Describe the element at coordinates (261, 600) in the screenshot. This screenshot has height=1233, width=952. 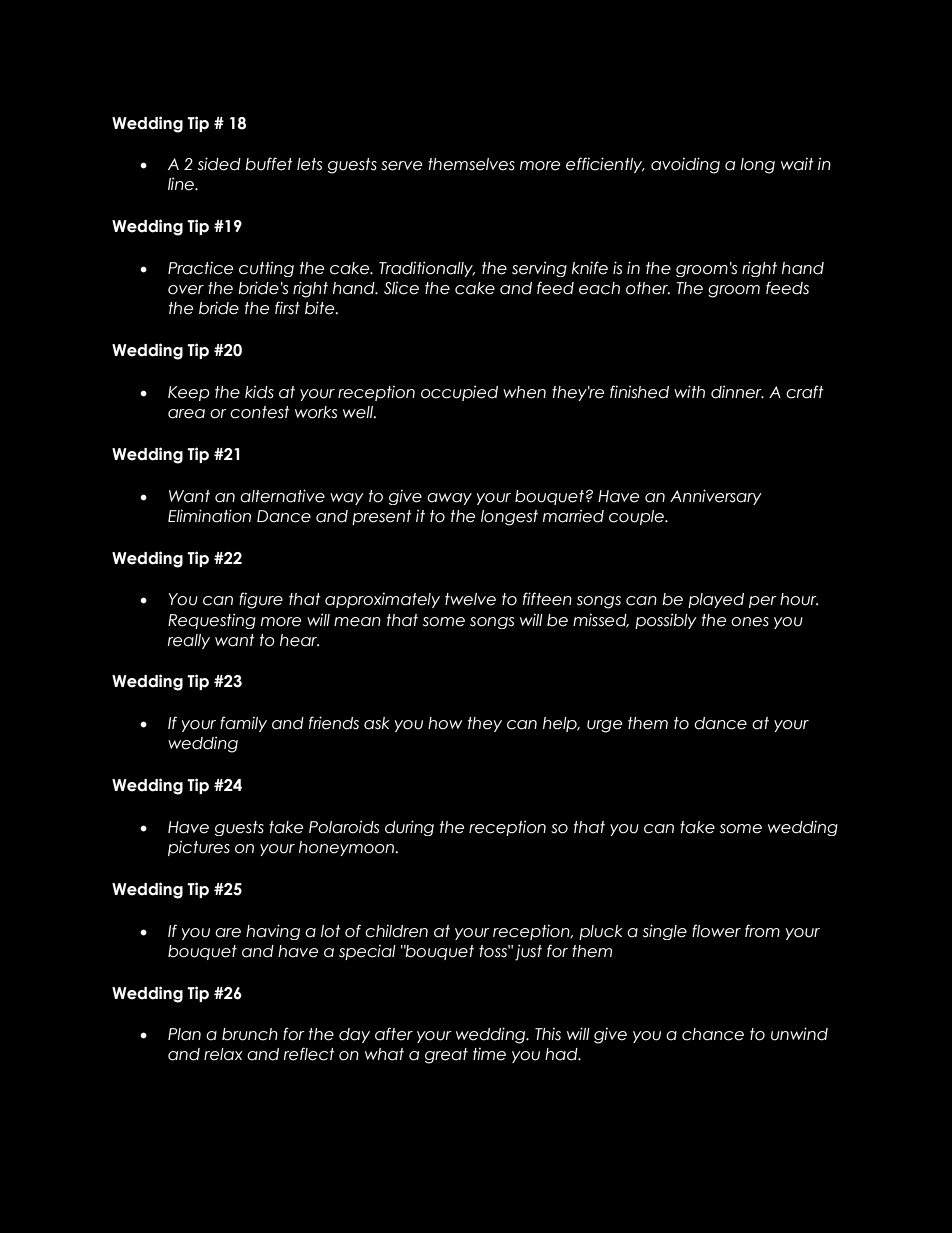
I see `figure` at that location.
